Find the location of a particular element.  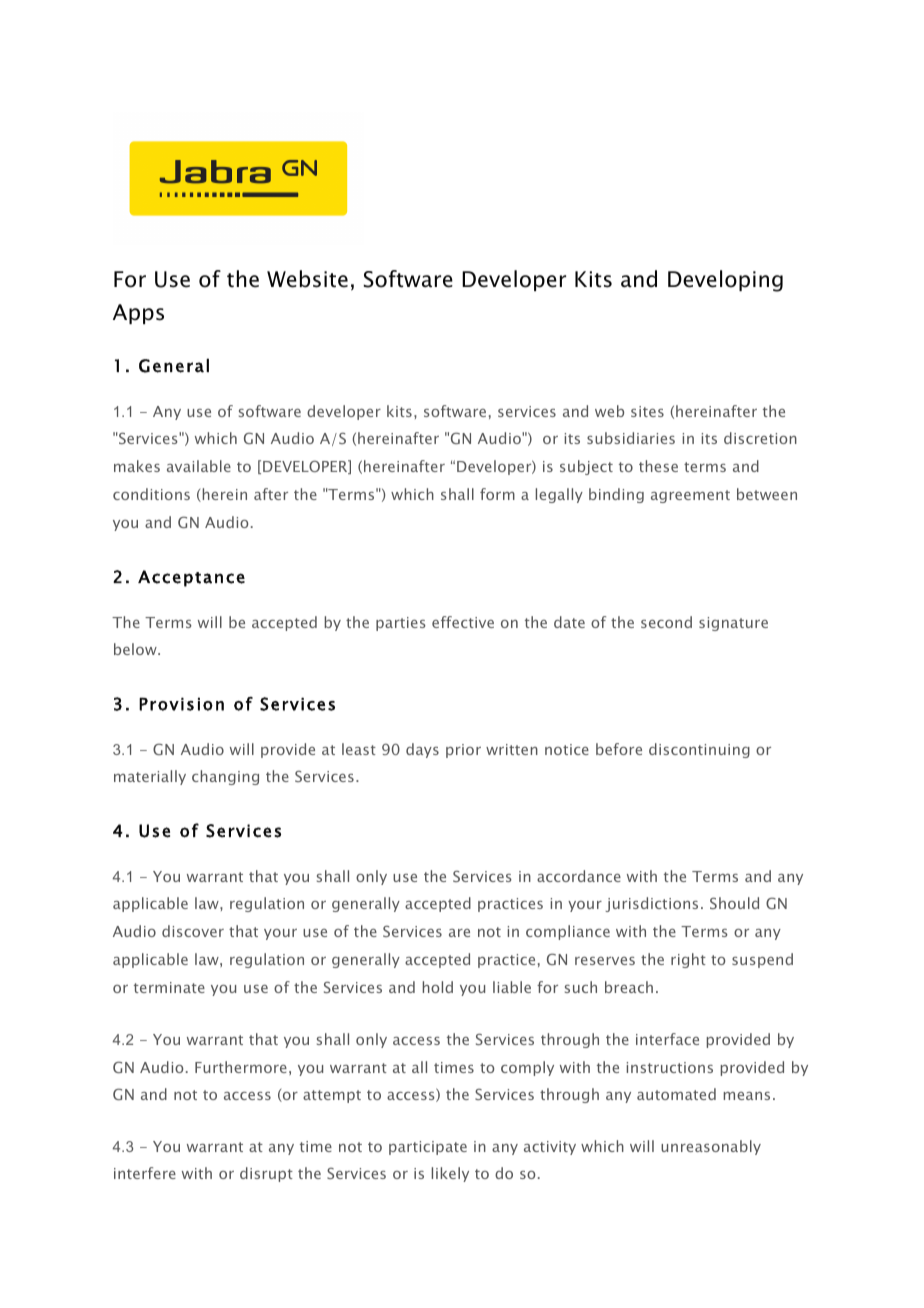

Apps is located at coordinates (138, 314).
